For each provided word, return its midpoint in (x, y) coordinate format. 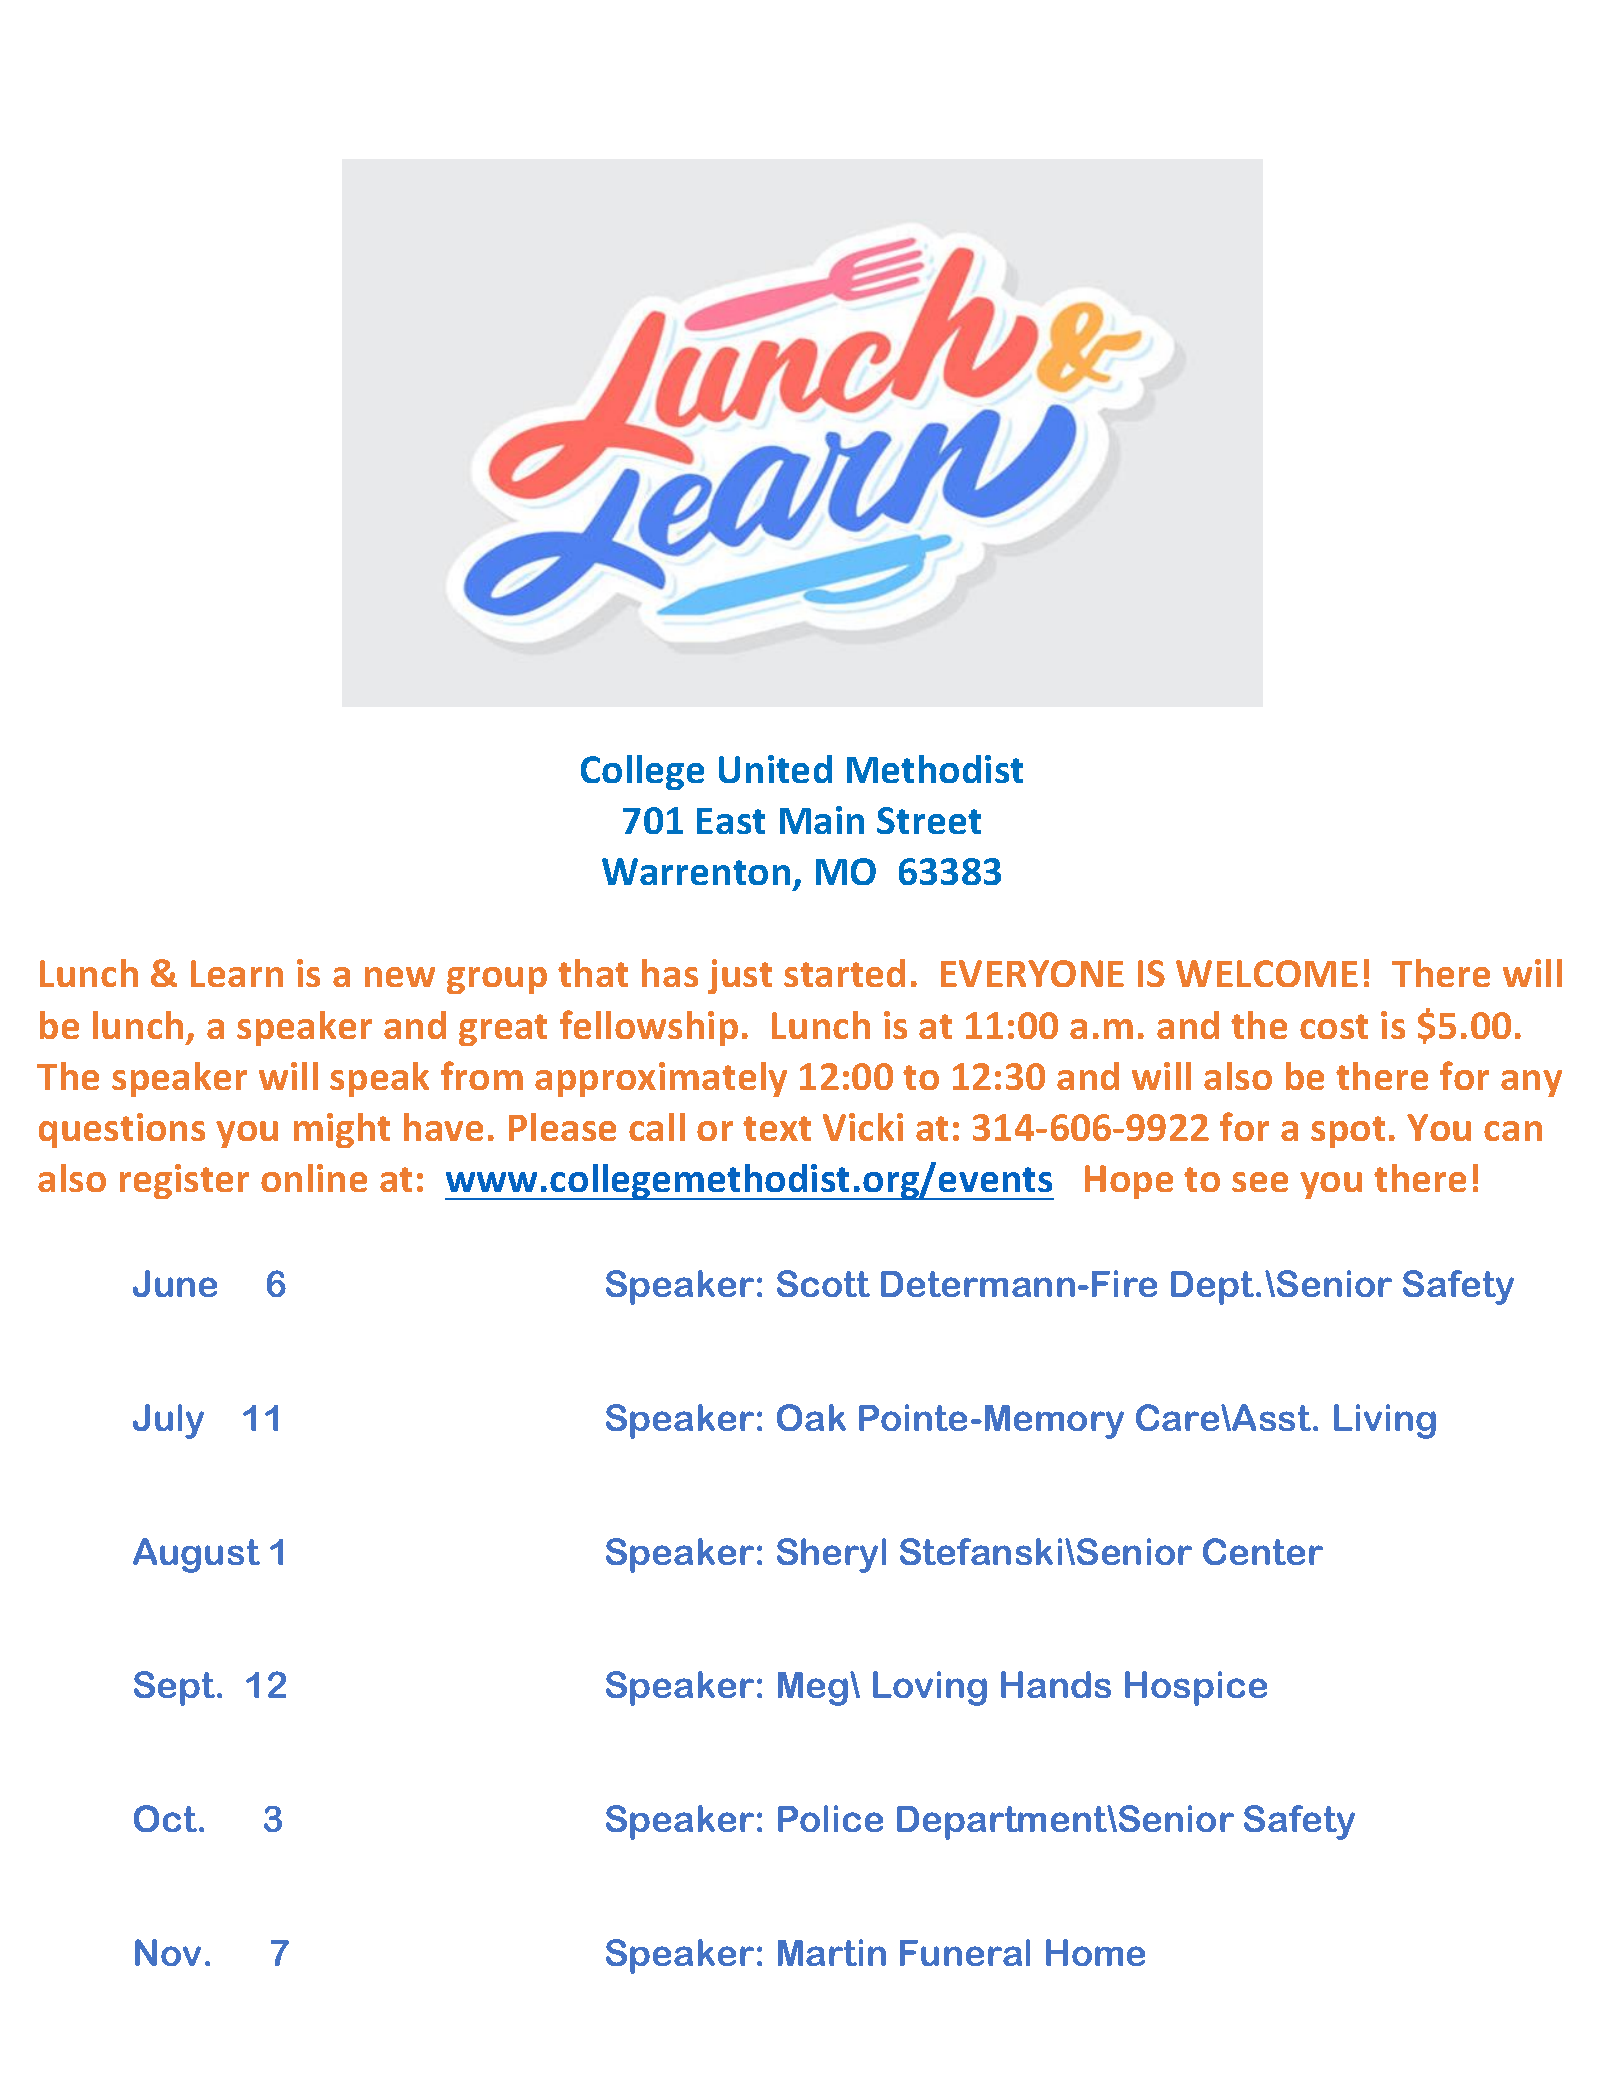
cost (1334, 1026)
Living (1385, 1421)
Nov (168, 1952)
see (1260, 1182)
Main (822, 820)
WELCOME (1267, 973)
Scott (823, 1283)
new (400, 977)
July (168, 1421)
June (175, 1283)
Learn (237, 973)
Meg (814, 1689)
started (844, 973)
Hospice (1196, 1688)
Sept (176, 1688)
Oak (811, 1417)
